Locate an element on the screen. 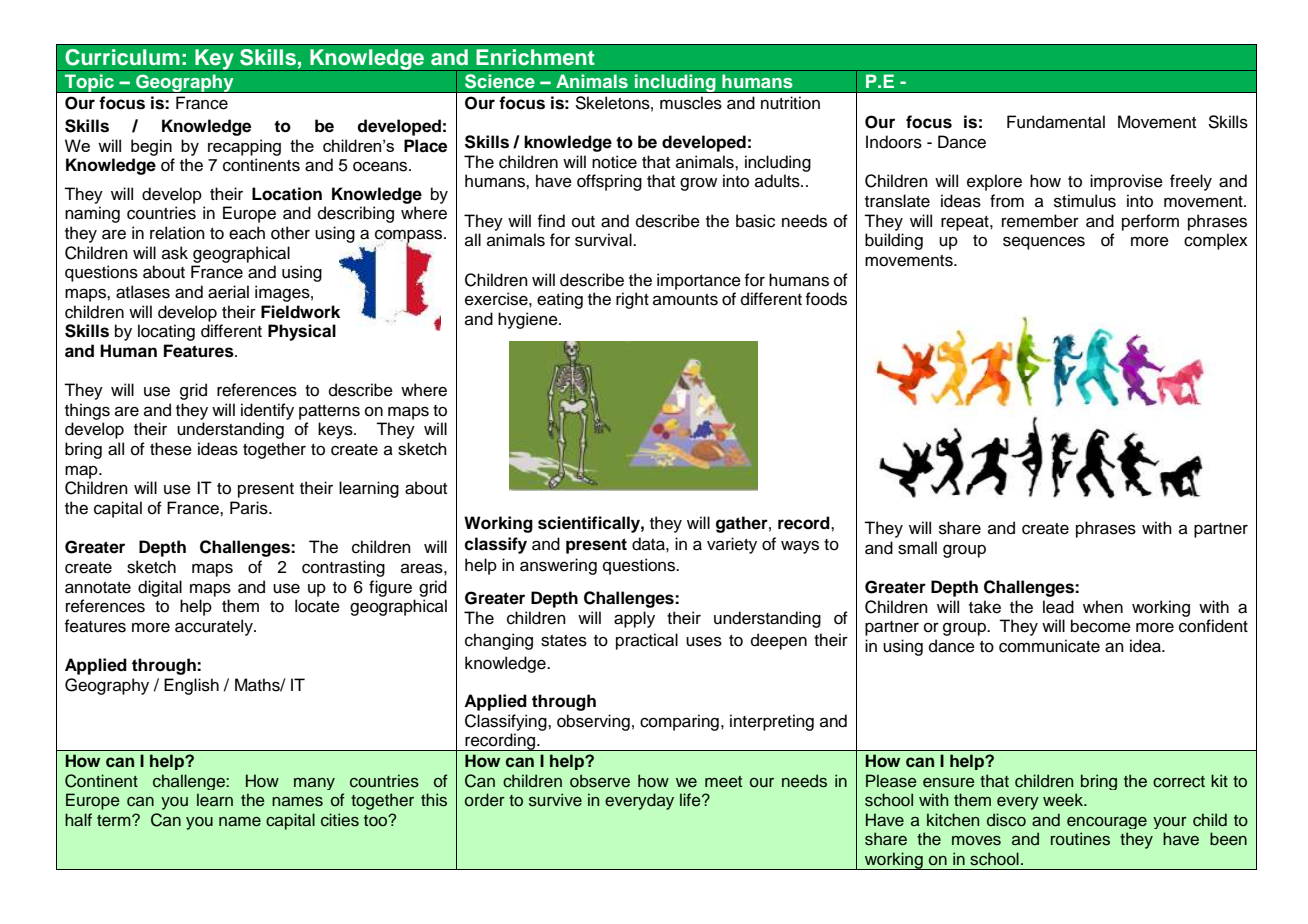 This screenshot has width=1308, height=924. muscles is located at coordinates (691, 103).
